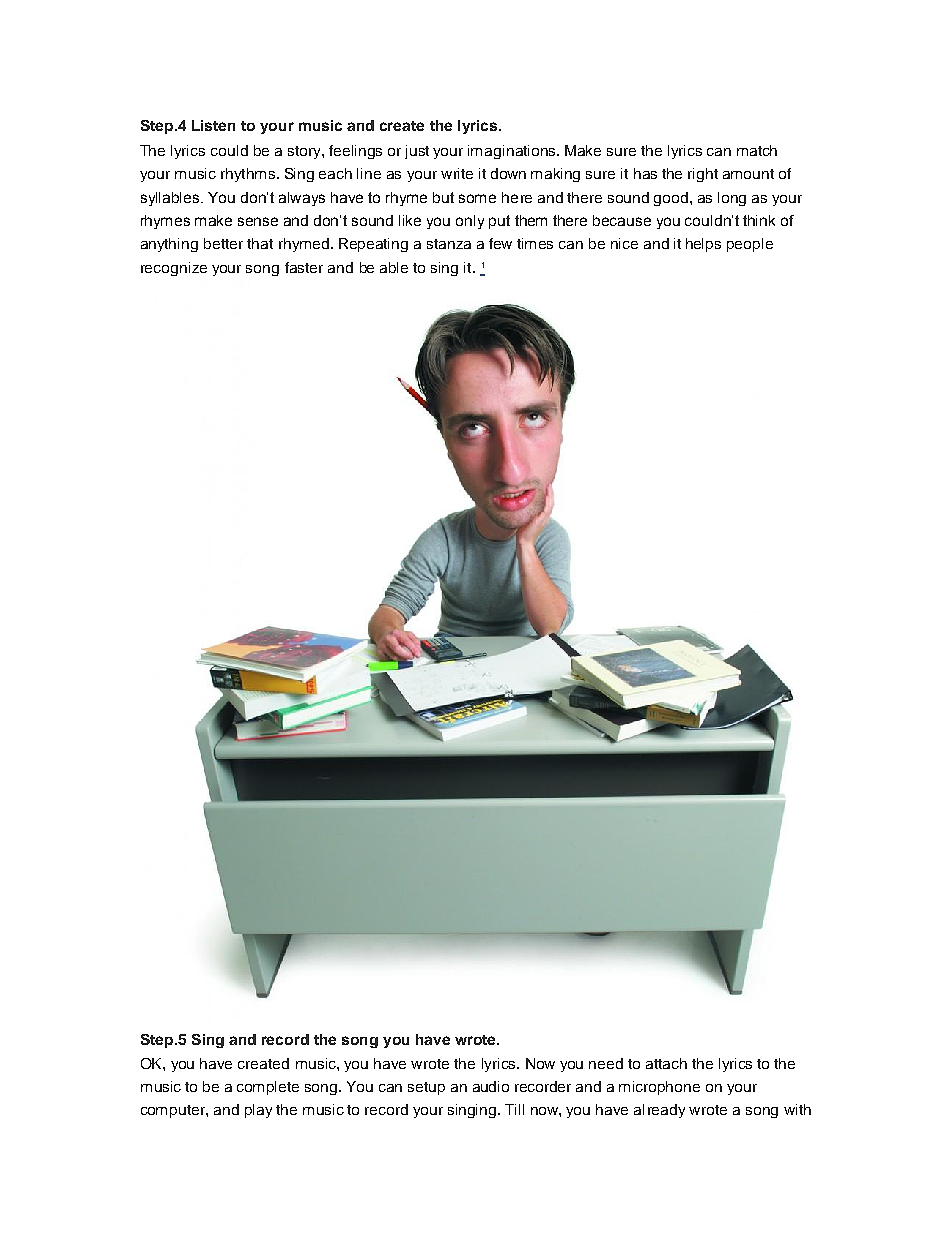 The height and width of the screenshot is (1233, 952). Describe the element at coordinates (703, 175) in the screenshot. I see `right` at that location.
